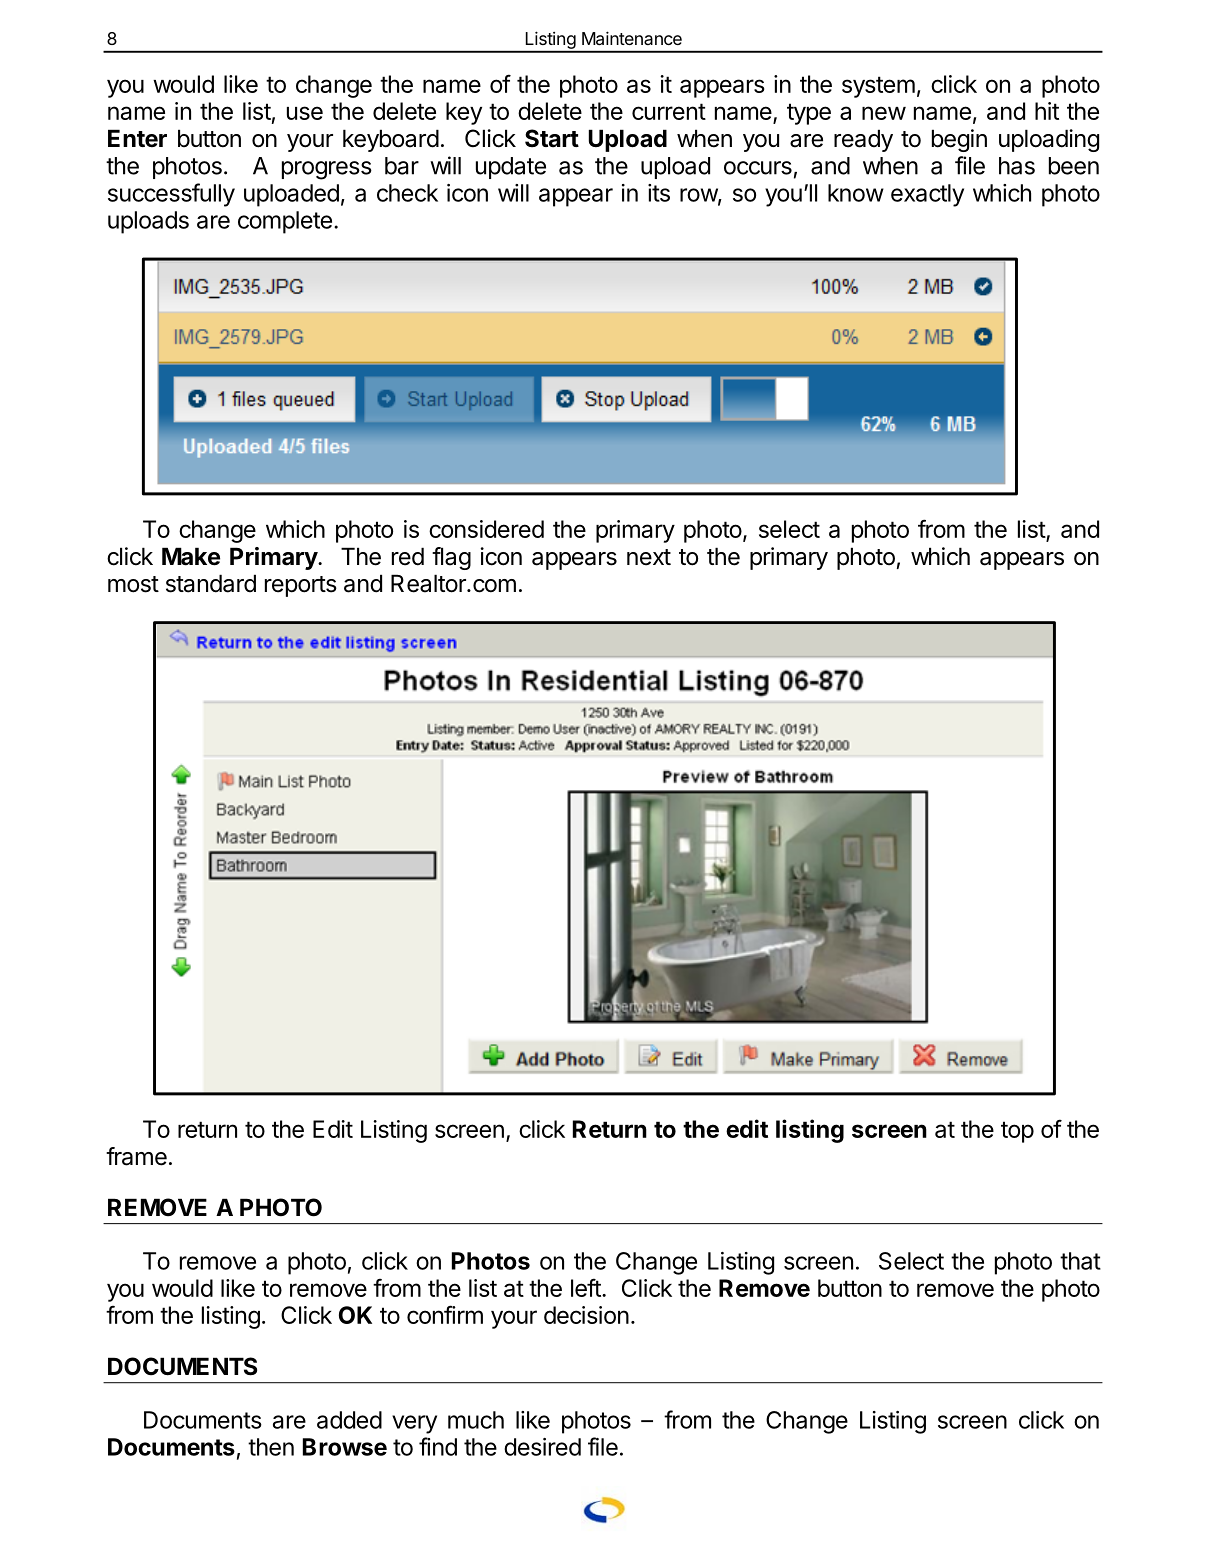 Image resolution: width=1206 pixels, height=1560 pixels. Describe the element at coordinates (632, 38) in the image. I see `Maintenance` at that location.
